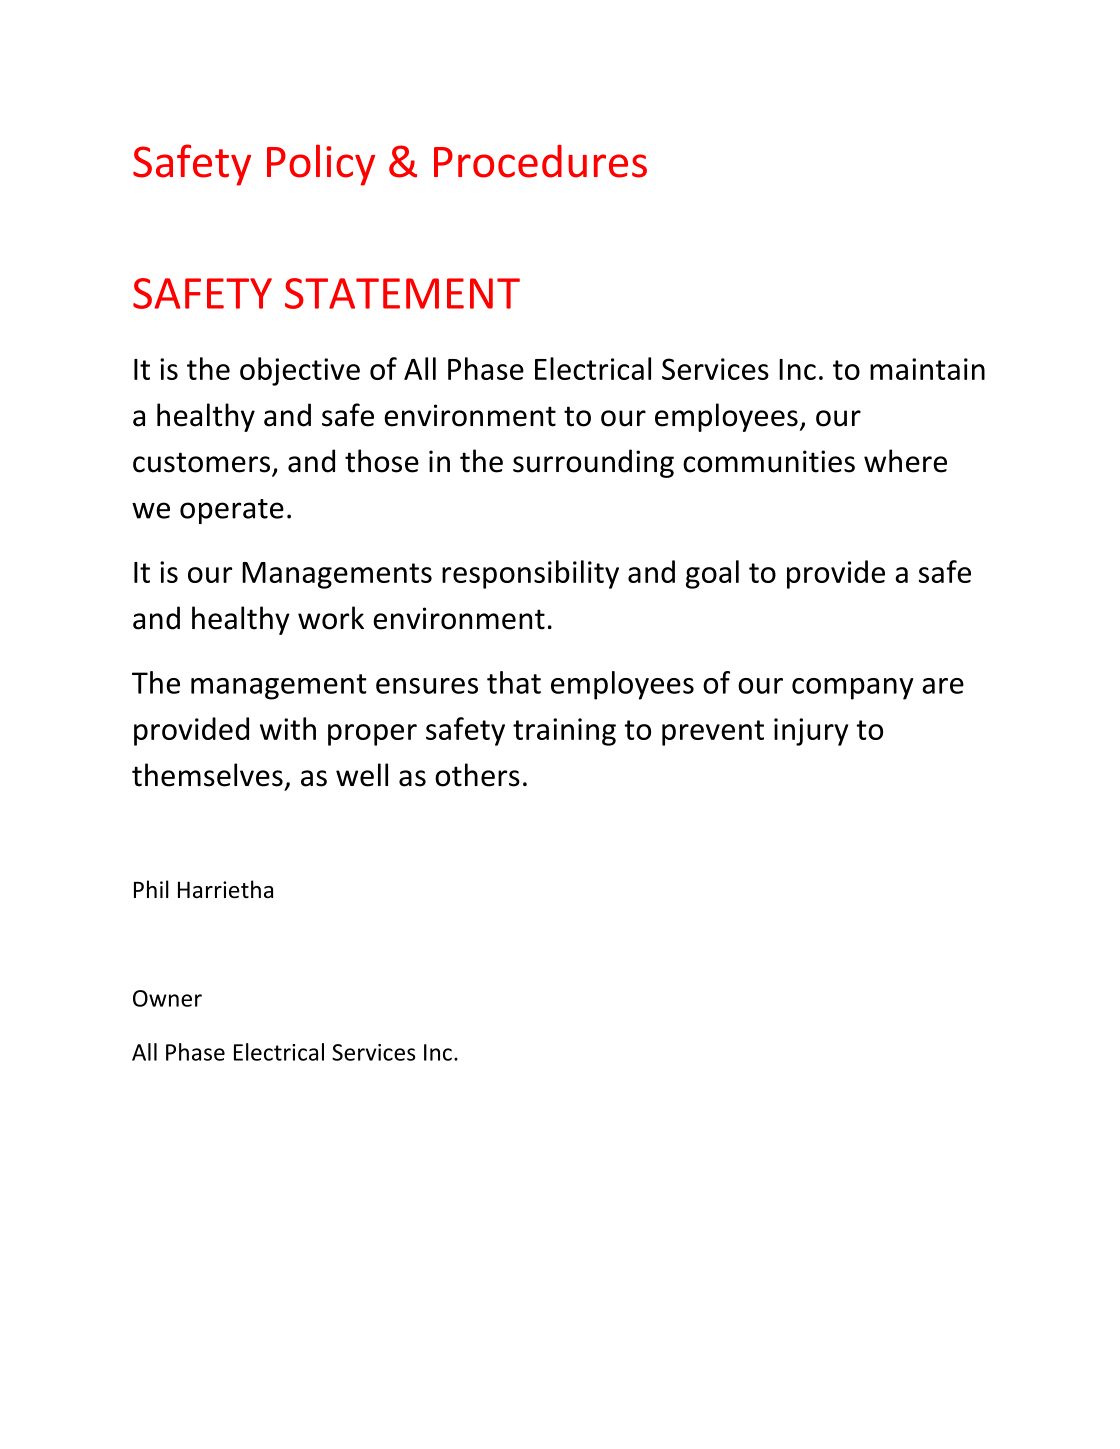  Describe the element at coordinates (905, 461) in the page. I see `where` at that location.
